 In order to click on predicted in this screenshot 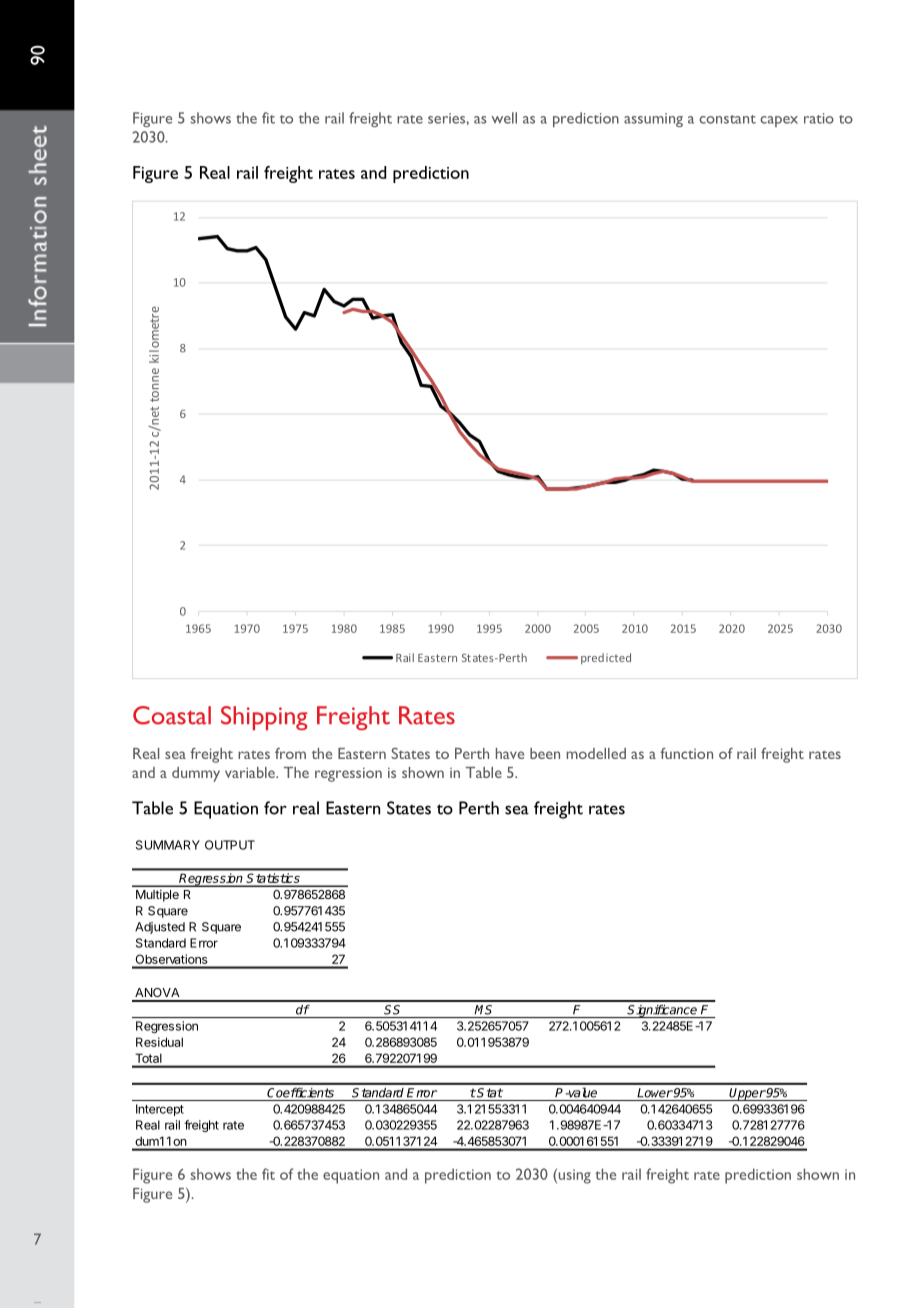, I will do `click(606, 658)`.
